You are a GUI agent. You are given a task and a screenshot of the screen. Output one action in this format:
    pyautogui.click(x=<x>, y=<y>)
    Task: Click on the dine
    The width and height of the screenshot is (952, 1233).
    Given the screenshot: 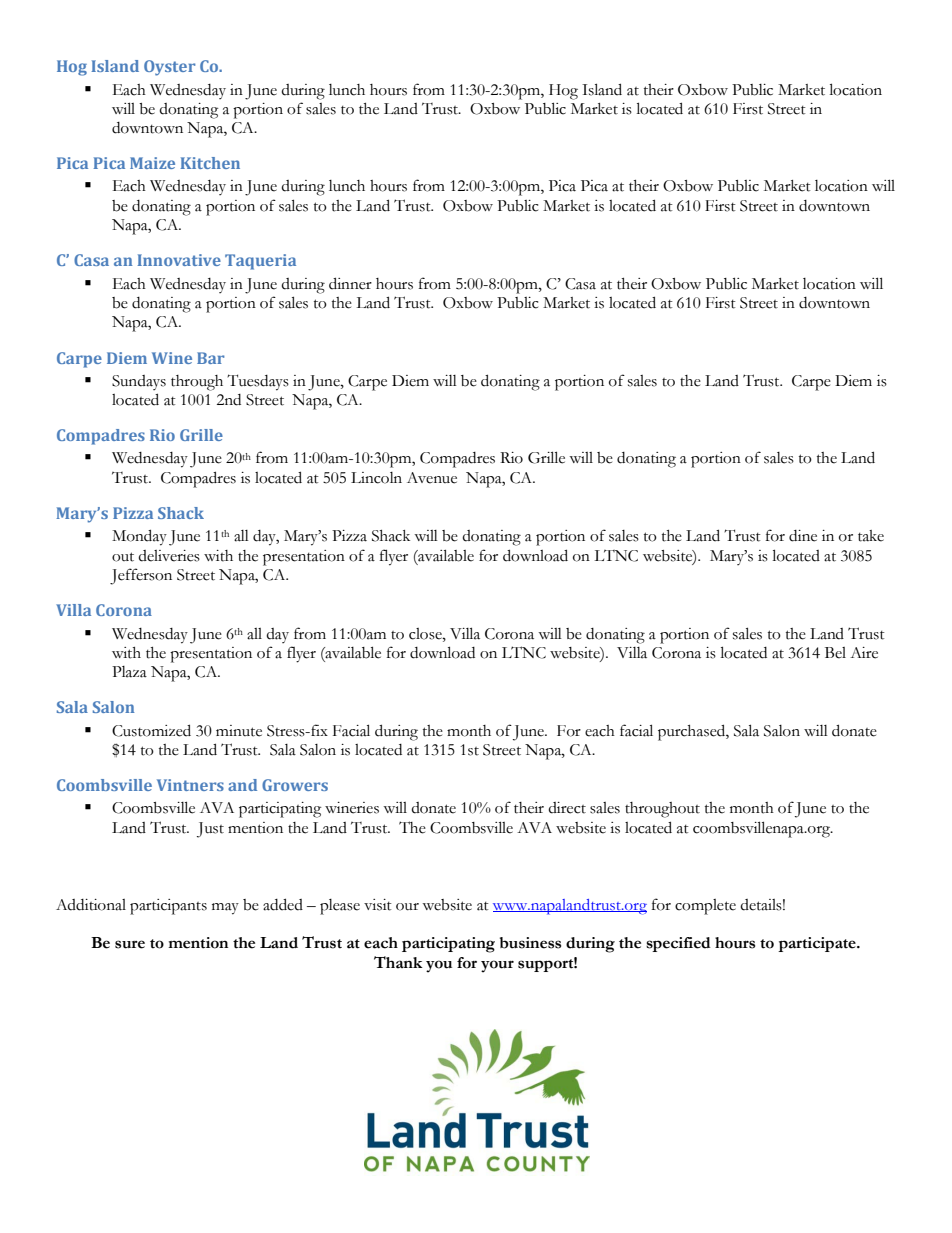 What is the action you would take?
    pyautogui.click(x=803, y=536)
